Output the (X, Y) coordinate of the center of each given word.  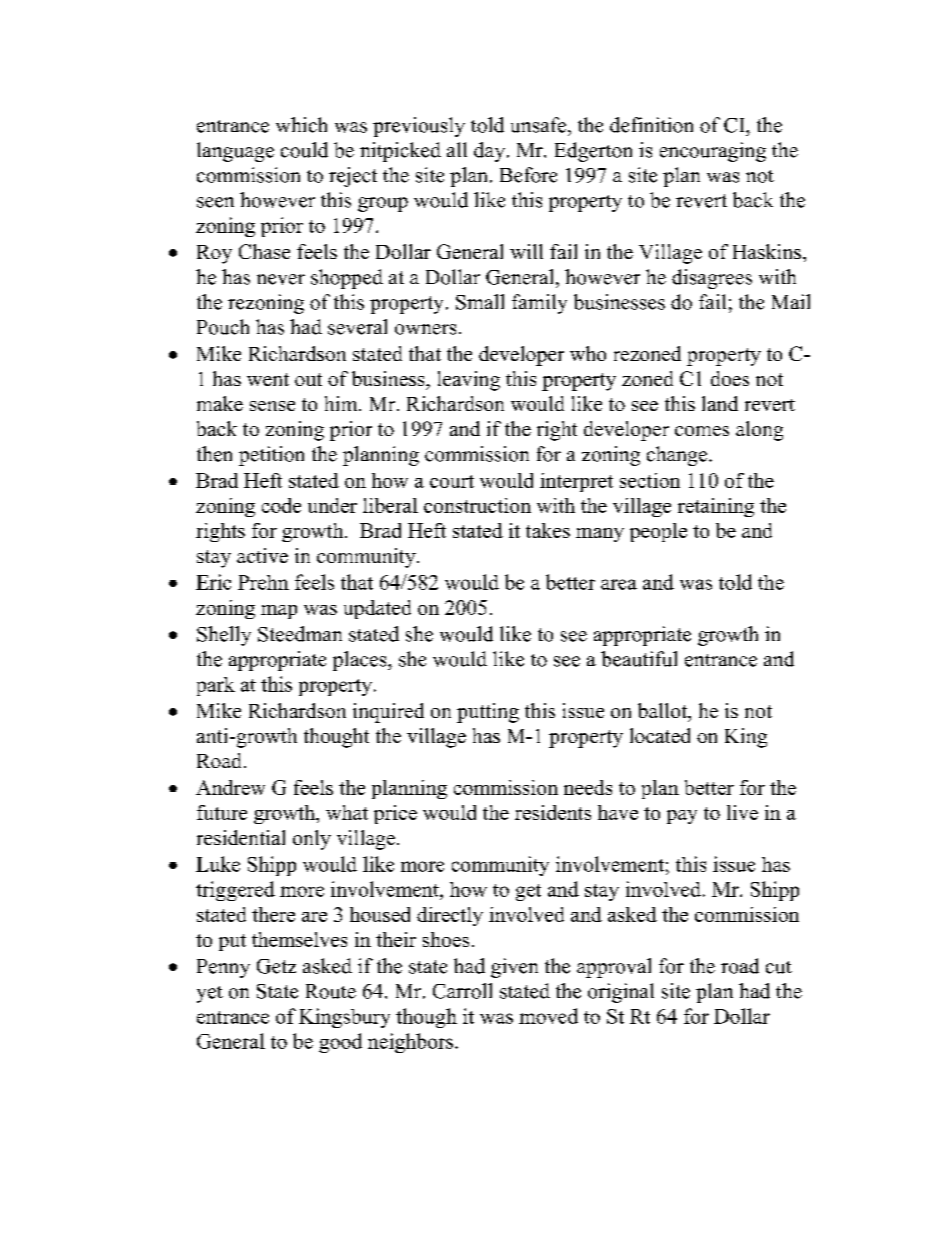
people (658, 532)
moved (548, 1016)
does (730, 378)
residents (553, 812)
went (268, 379)
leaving (469, 381)
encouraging (713, 152)
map (279, 612)
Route (331, 991)
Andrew (230, 787)
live (742, 812)
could (304, 150)
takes (548, 530)
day (489, 152)
